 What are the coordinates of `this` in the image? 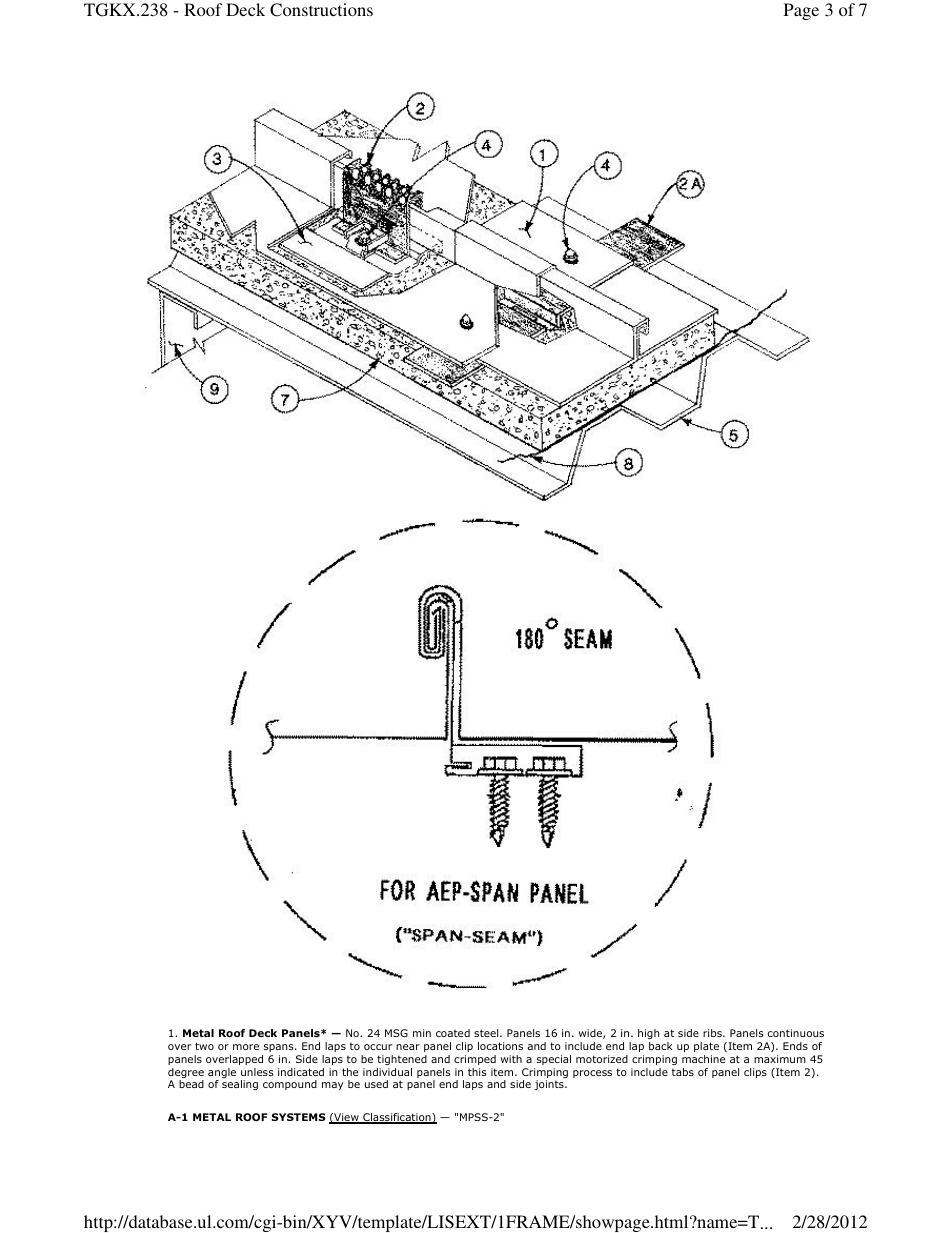 It's located at (477, 1072).
